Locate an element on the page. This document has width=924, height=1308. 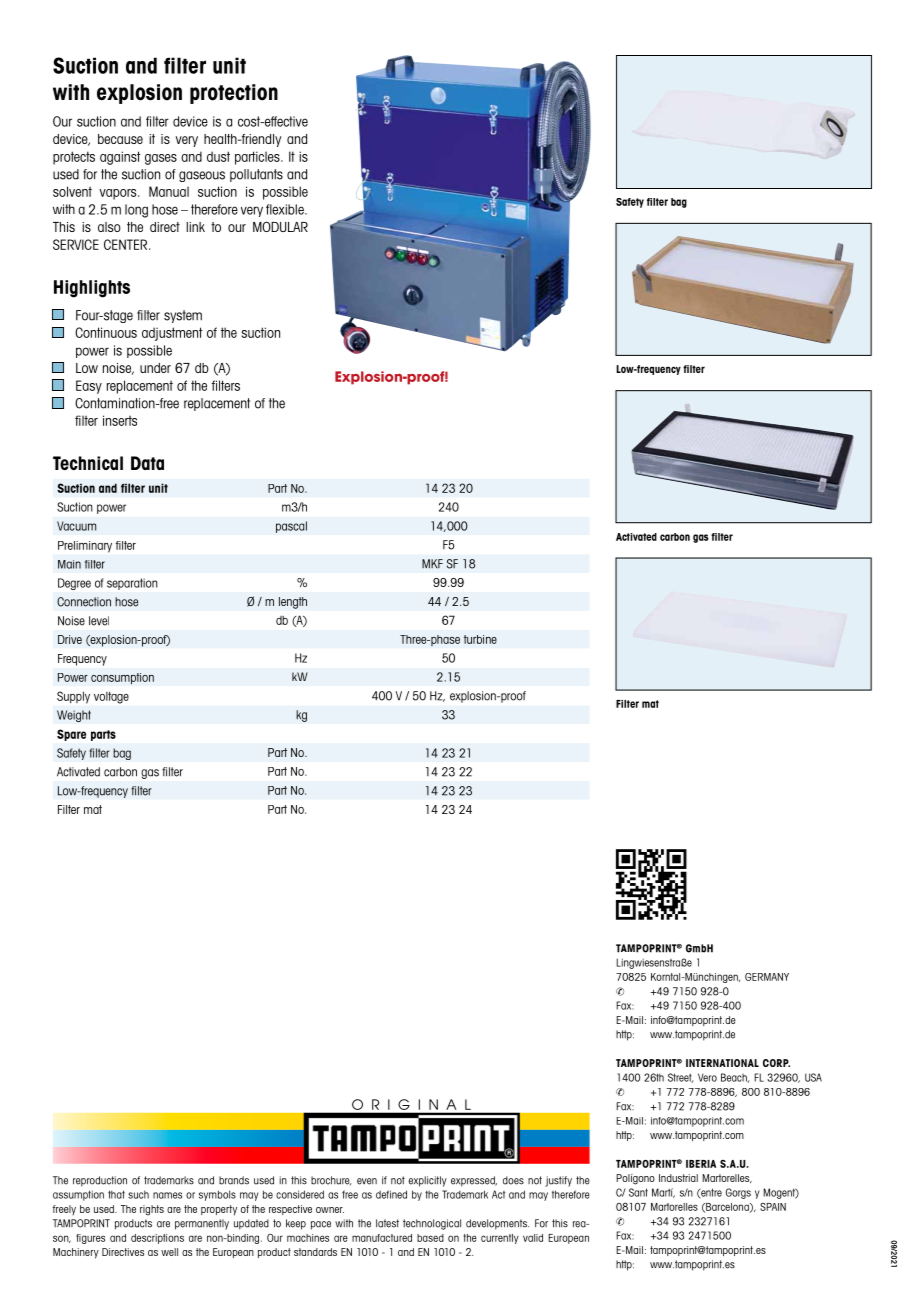
rights is located at coordinates (152, 1210).
